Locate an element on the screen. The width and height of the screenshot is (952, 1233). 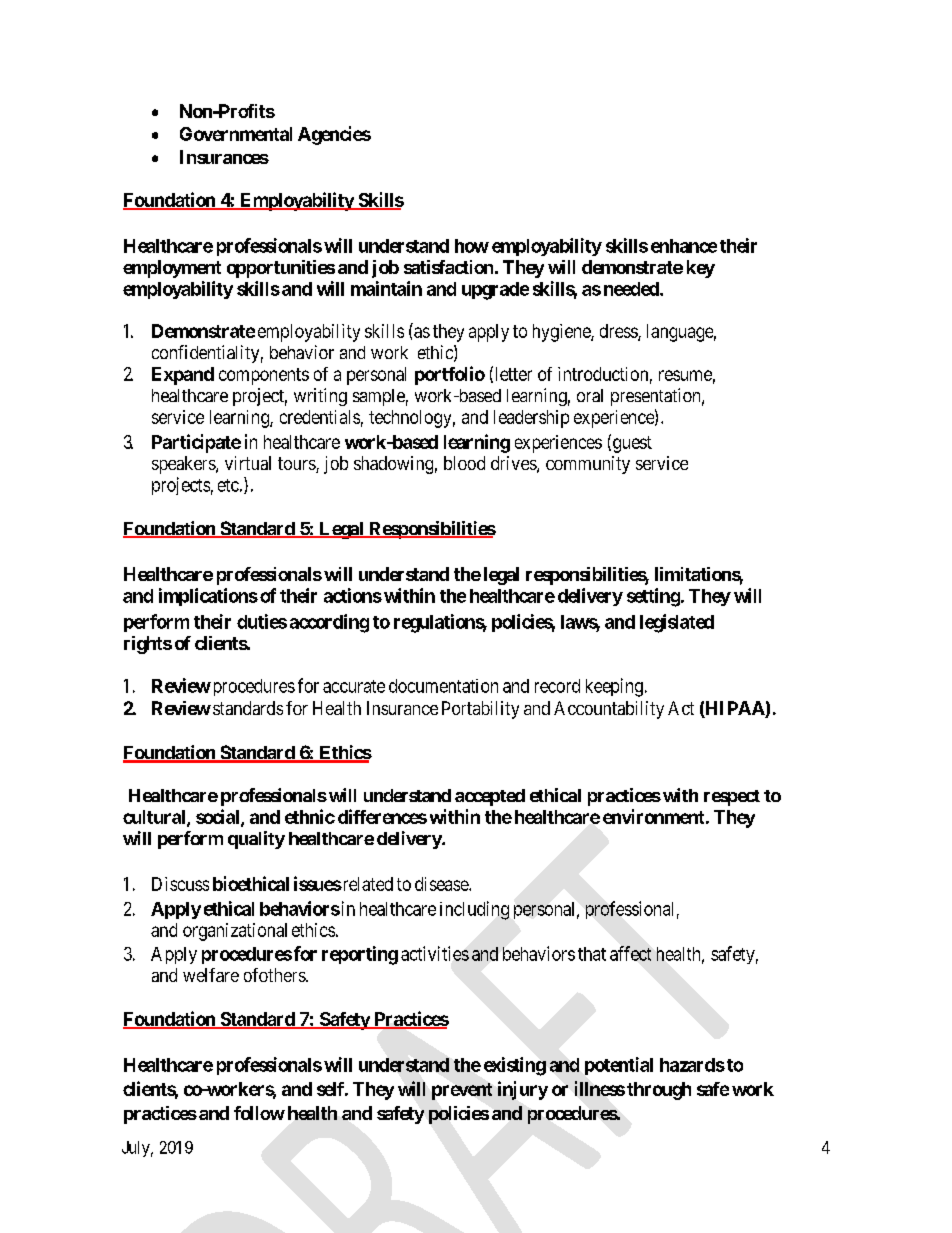
portfolio is located at coordinates (450, 375).
